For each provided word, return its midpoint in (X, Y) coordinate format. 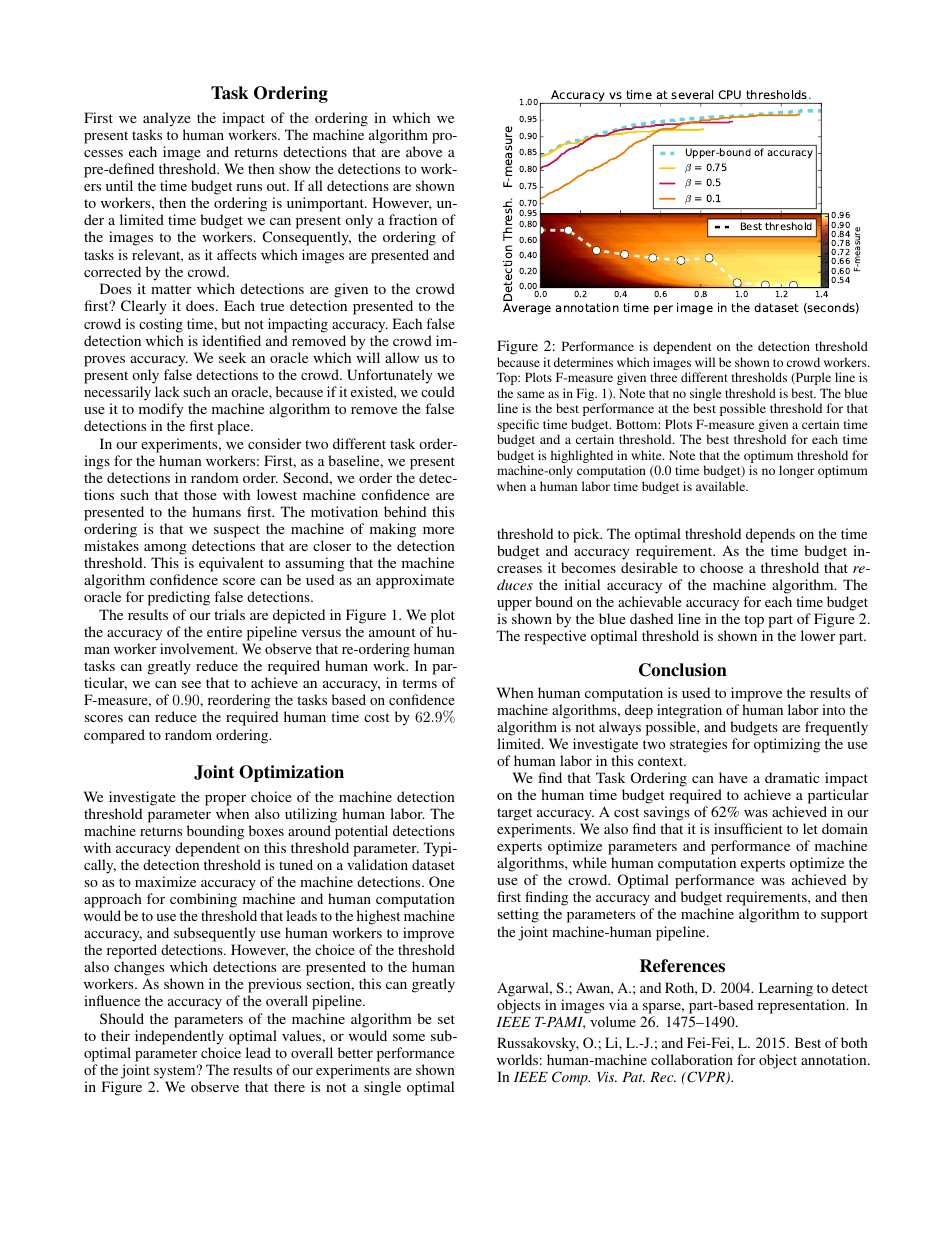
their (115, 1035)
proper (225, 800)
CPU (729, 94)
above (424, 151)
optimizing (787, 745)
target (514, 814)
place (234, 427)
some (409, 1037)
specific (518, 427)
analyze (167, 119)
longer (797, 471)
